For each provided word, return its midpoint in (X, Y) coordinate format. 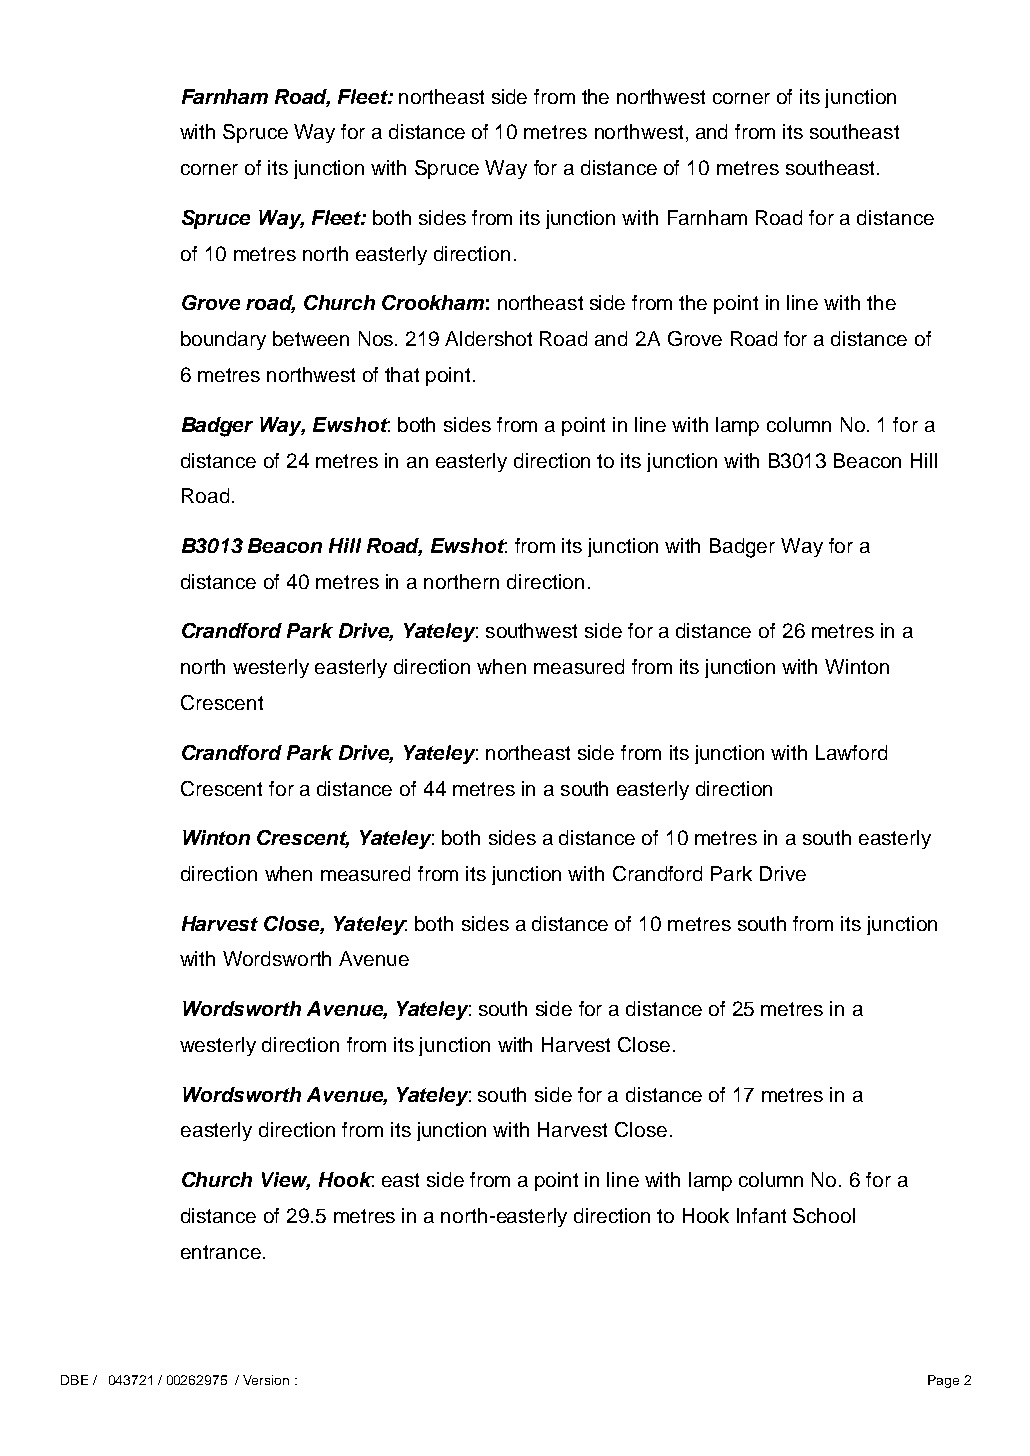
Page (943, 1381)
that (402, 374)
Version (266, 1380)
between (311, 338)
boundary (223, 340)
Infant (761, 1215)
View (286, 1181)
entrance (221, 1252)
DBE (74, 1380)
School (824, 1215)
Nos (377, 338)
